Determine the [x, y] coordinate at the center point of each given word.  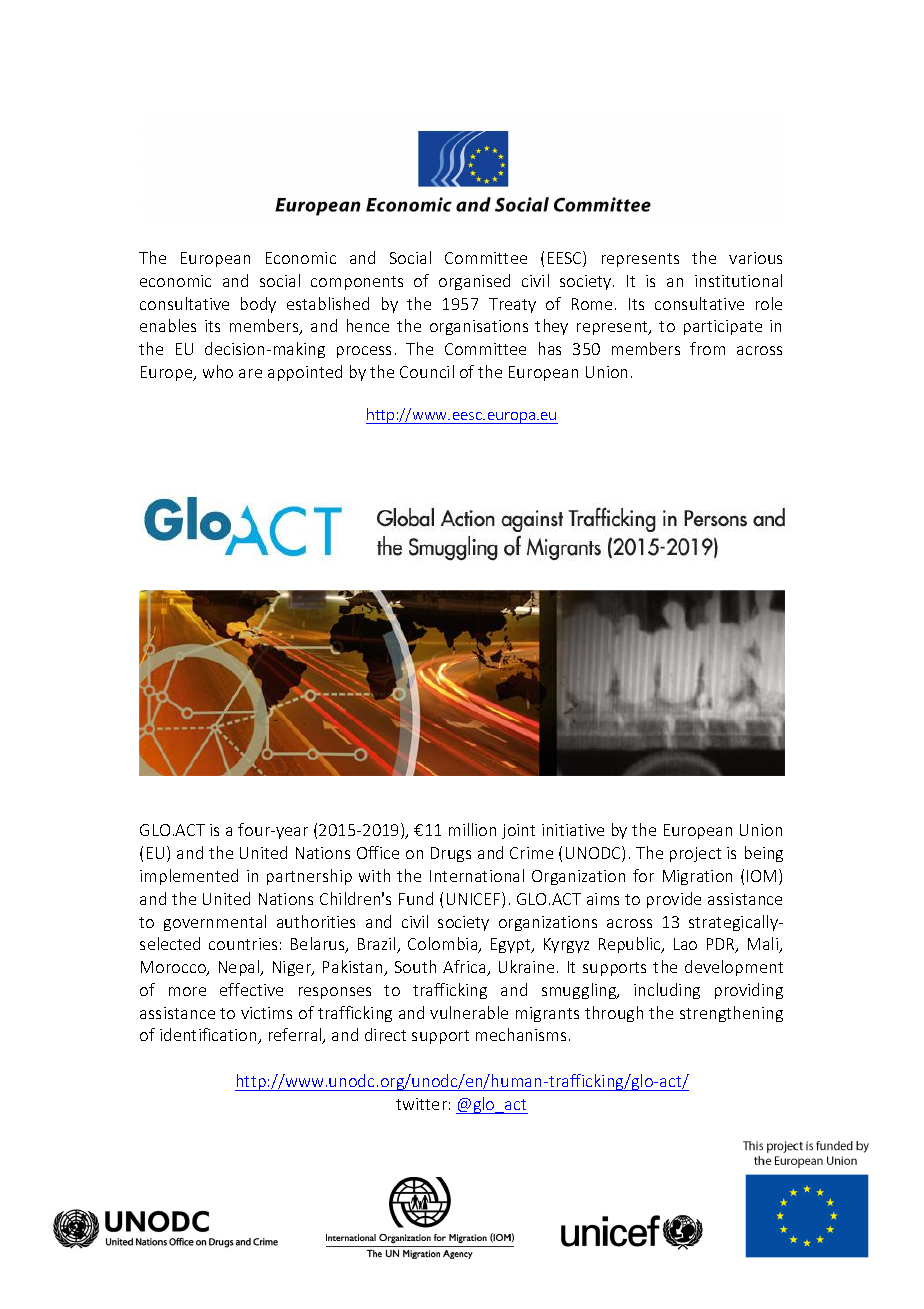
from [707, 348]
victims [266, 1013]
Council [427, 371]
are [250, 373]
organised [474, 282]
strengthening [731, 1014]
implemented [189, 877]
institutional [738, 280]
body [258, 305]
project [695, 854]
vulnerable [469, 1012]
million [472, 829]
